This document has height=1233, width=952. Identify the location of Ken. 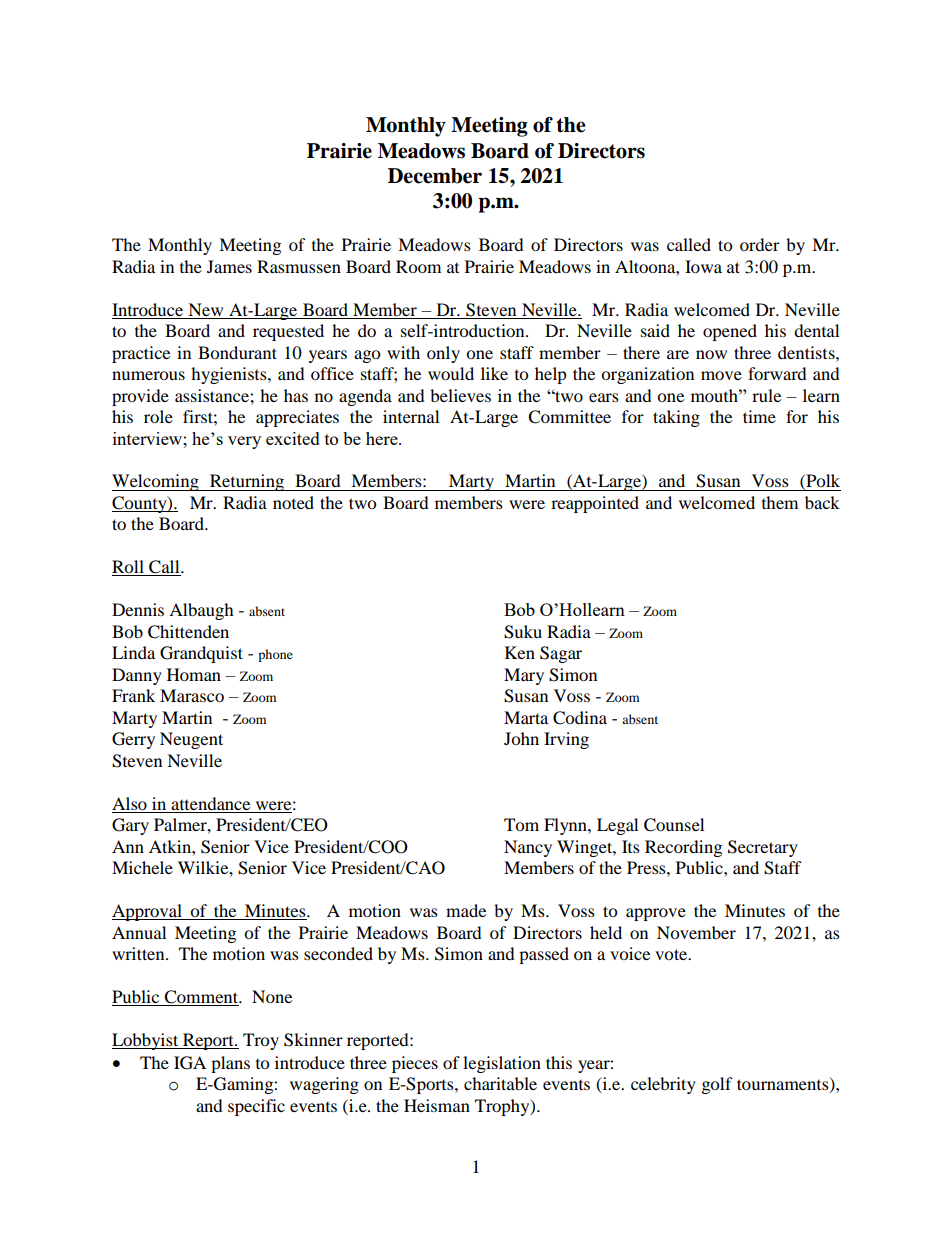
(520, 652).
